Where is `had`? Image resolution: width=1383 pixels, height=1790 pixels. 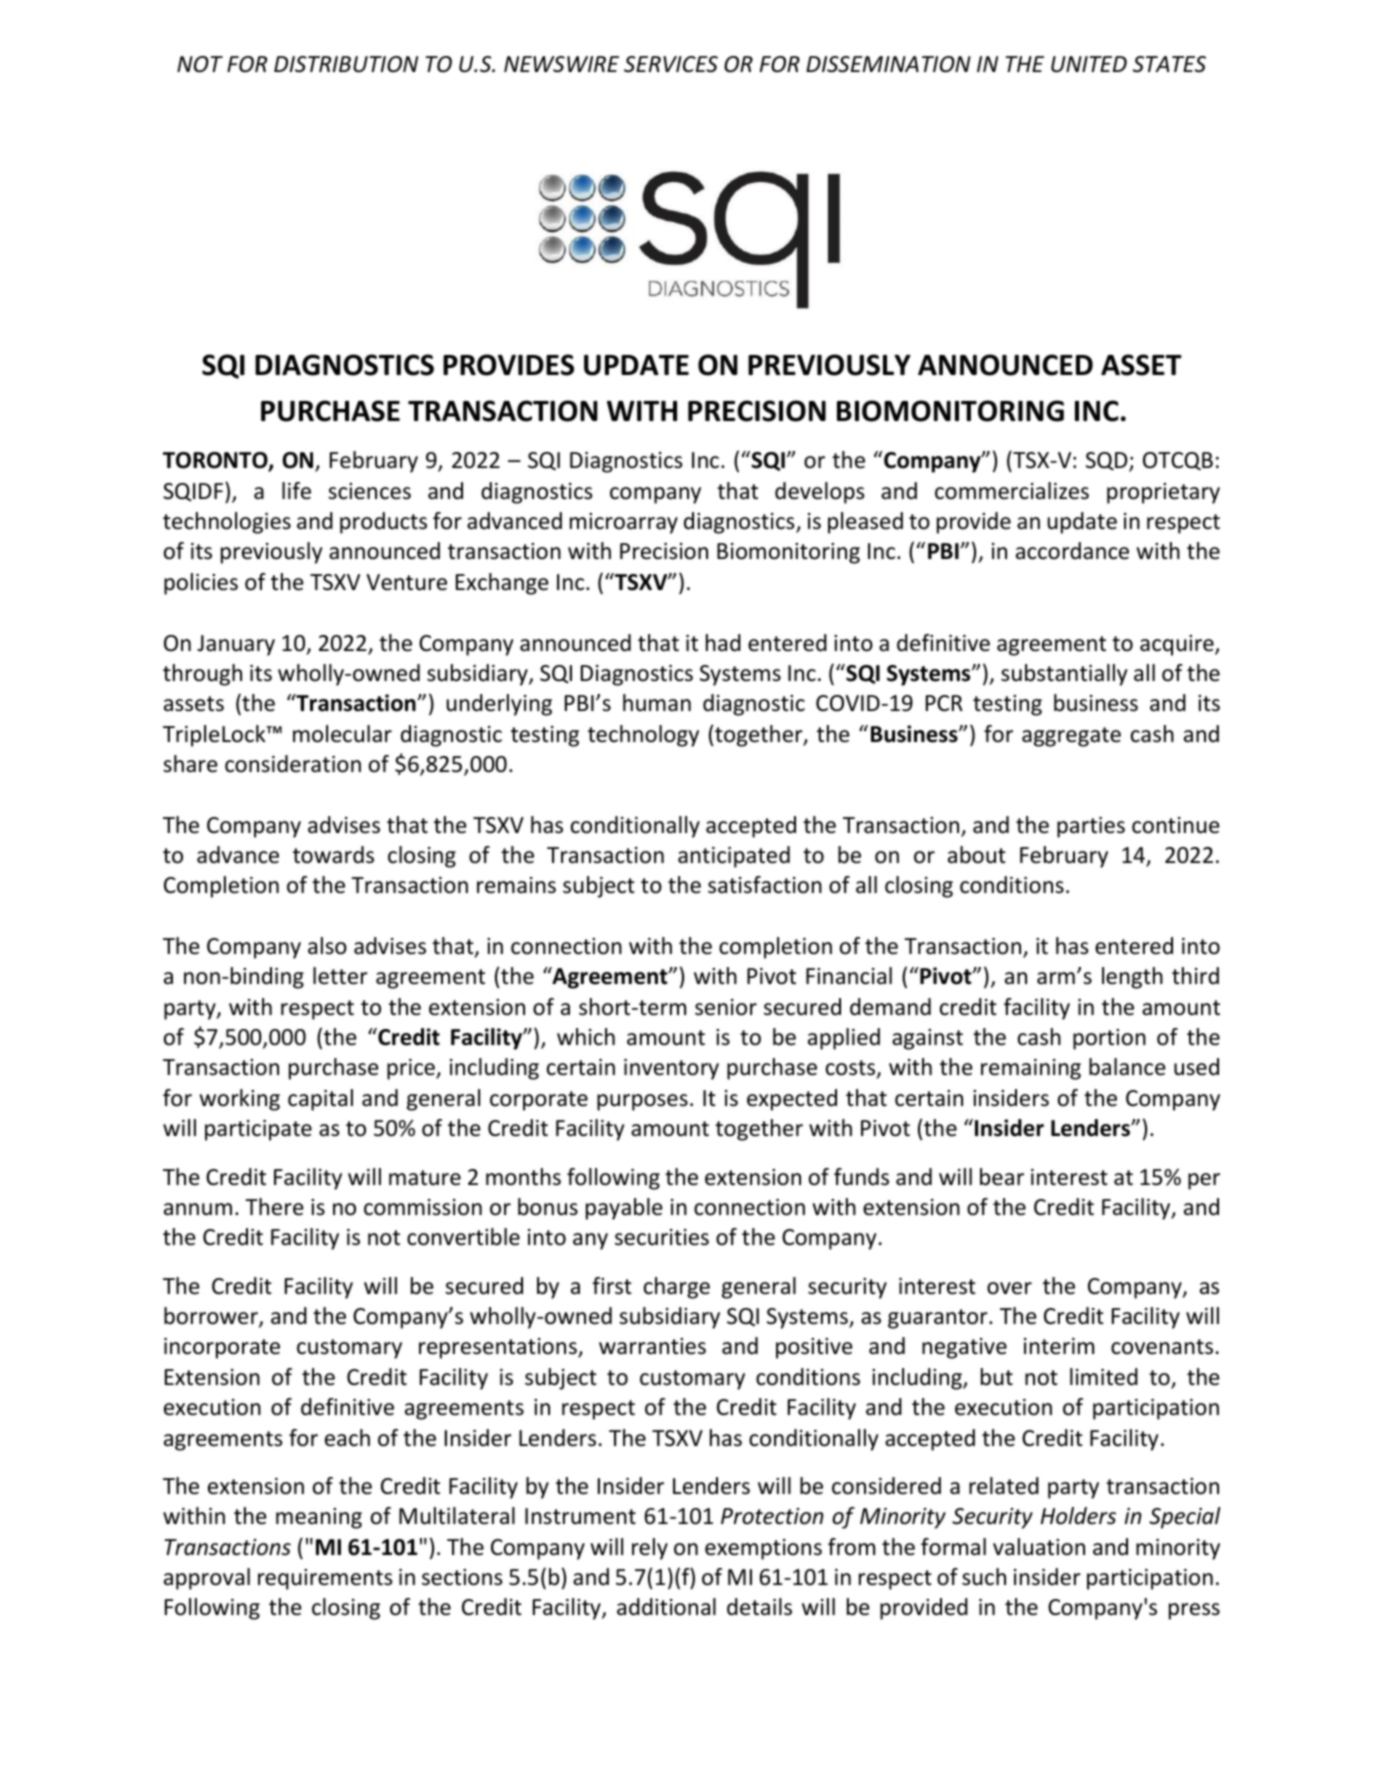 had is located at coordinates (723, 643).
